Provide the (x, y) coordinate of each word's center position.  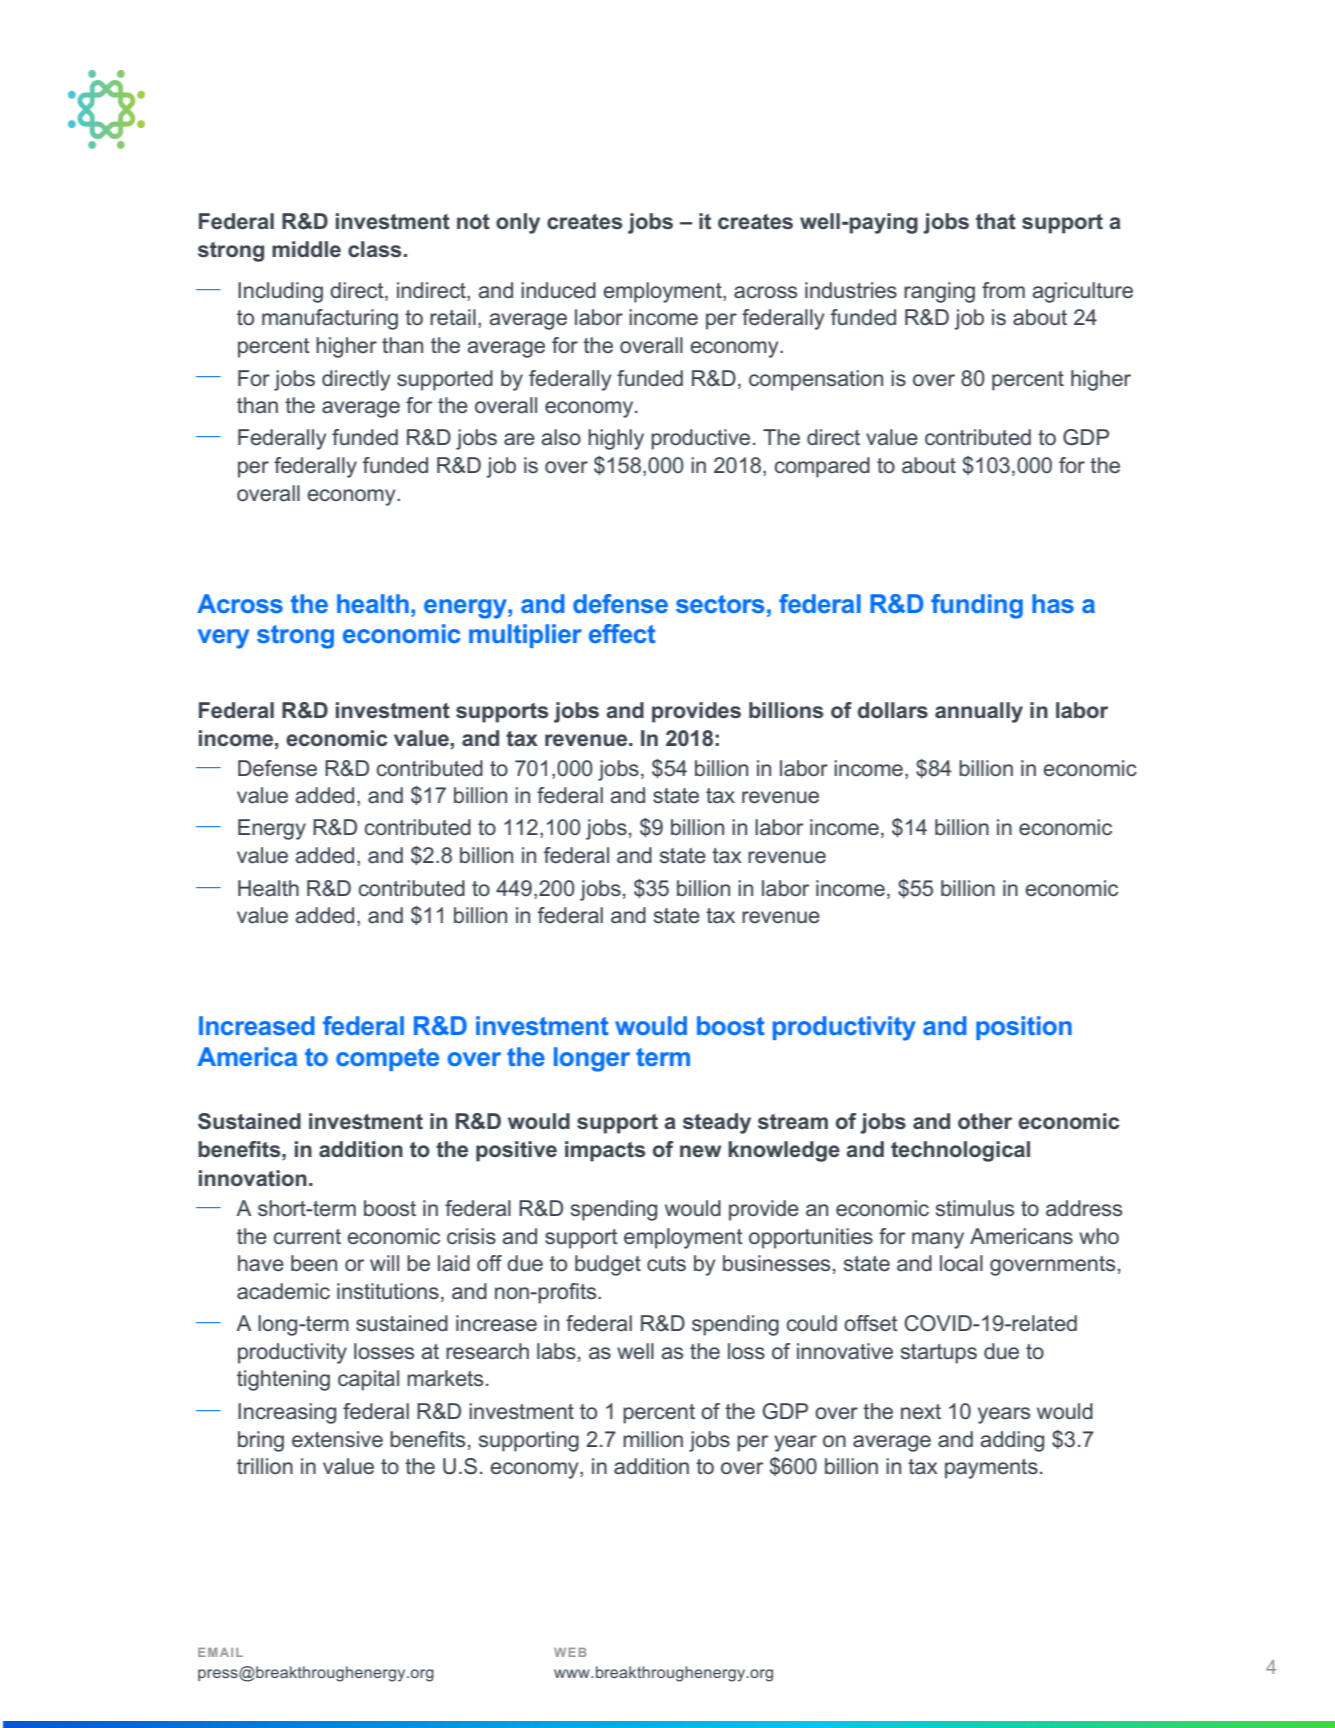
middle (306, 249)
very (223, 639)
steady (717, 1123)
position (1024, 1028)
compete (387, 1059)
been (314, 1263)
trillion (265, 1466)
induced (558, 290)
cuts (666, 1263)
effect (622, 633)
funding (977, 606)
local (961, 1263)
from (1003, 290)
